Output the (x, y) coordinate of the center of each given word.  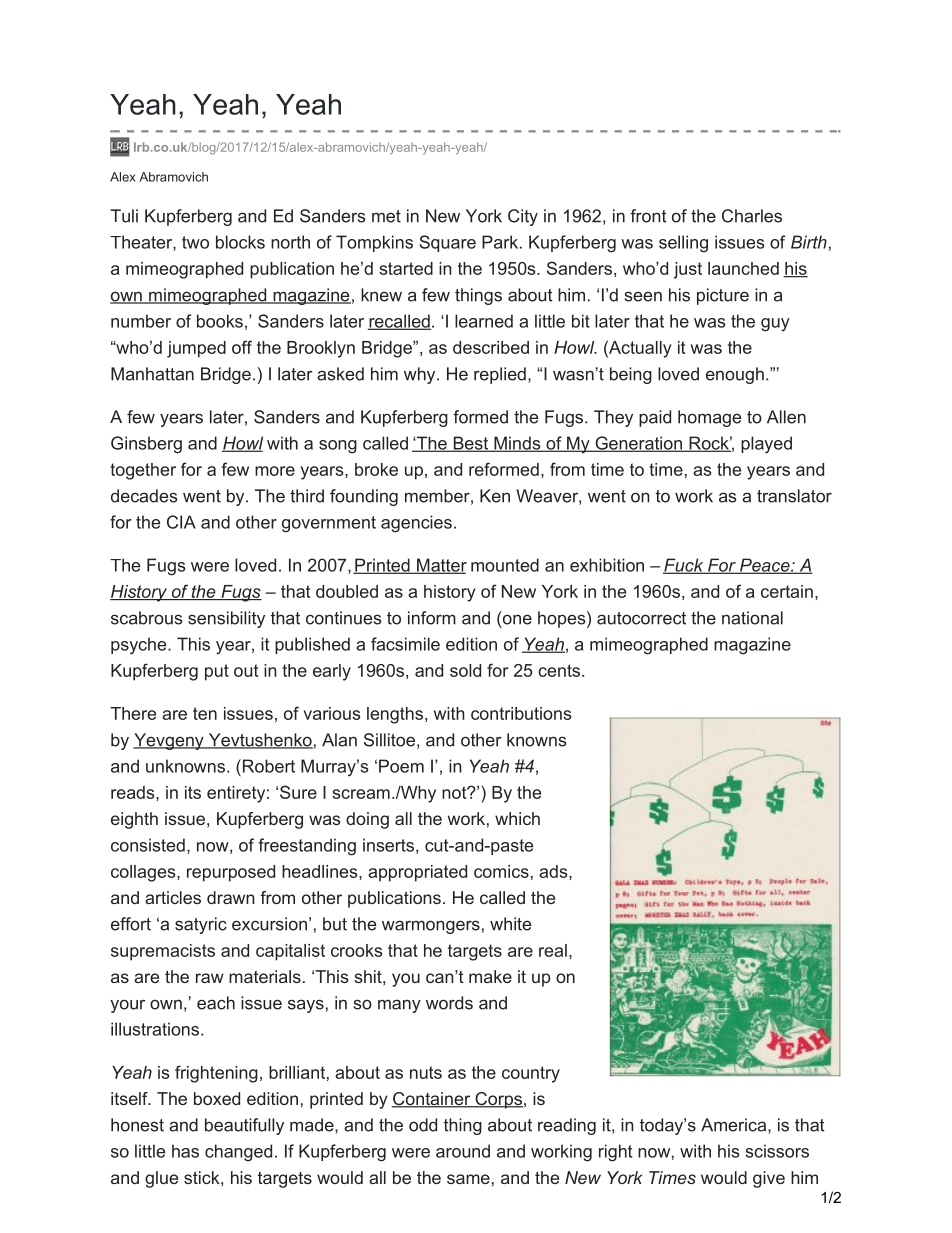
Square (447, 243)
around (463, 1151)
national (752, 618)
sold (465, 670)
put (217, 672)
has (185, 1151)
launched (743, 268)
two (195, 242)
